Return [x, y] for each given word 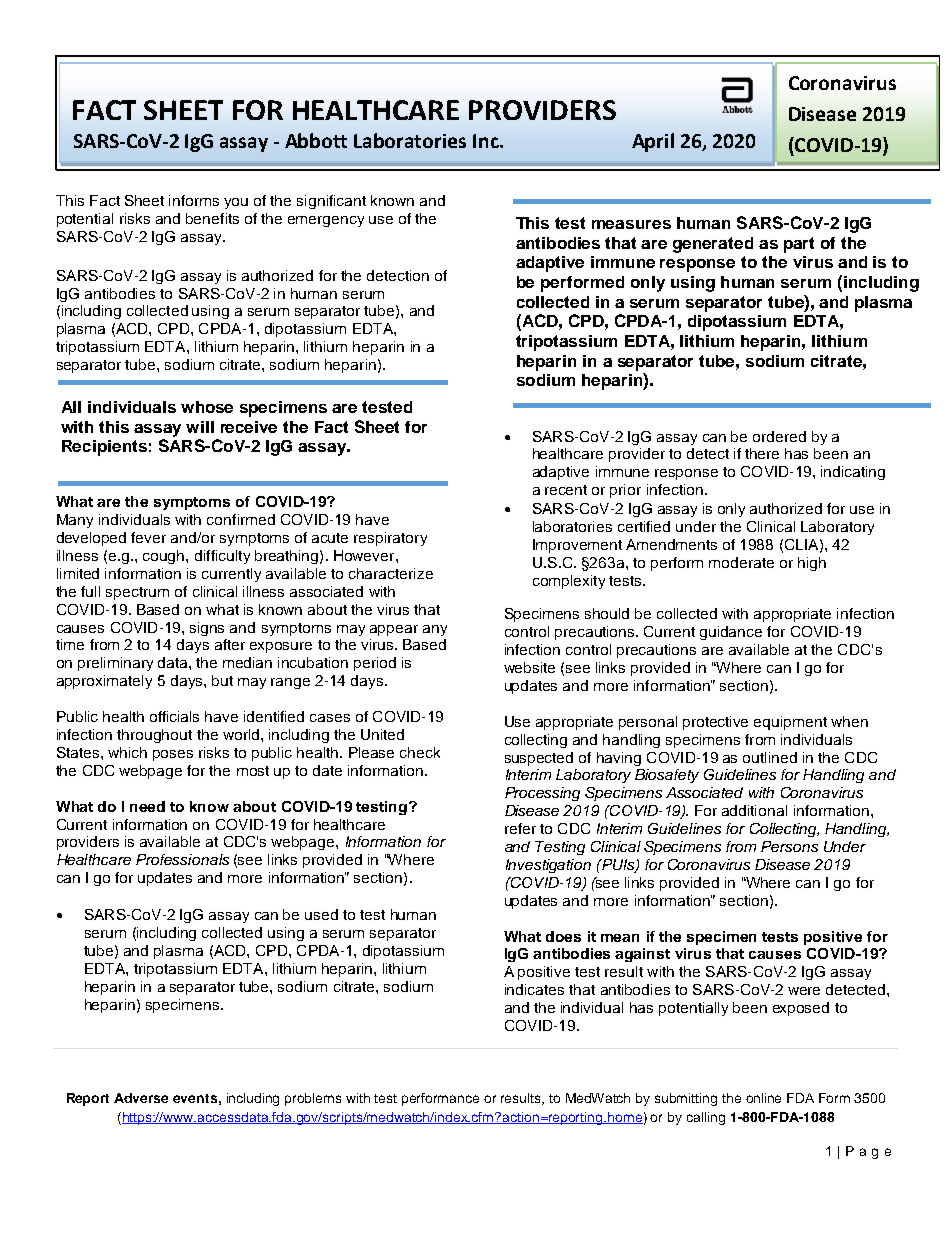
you [236, 203]
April [653, 142]
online [763, 1098]
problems [313, 1099]
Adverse [141, 1098]
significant [331, 202]
